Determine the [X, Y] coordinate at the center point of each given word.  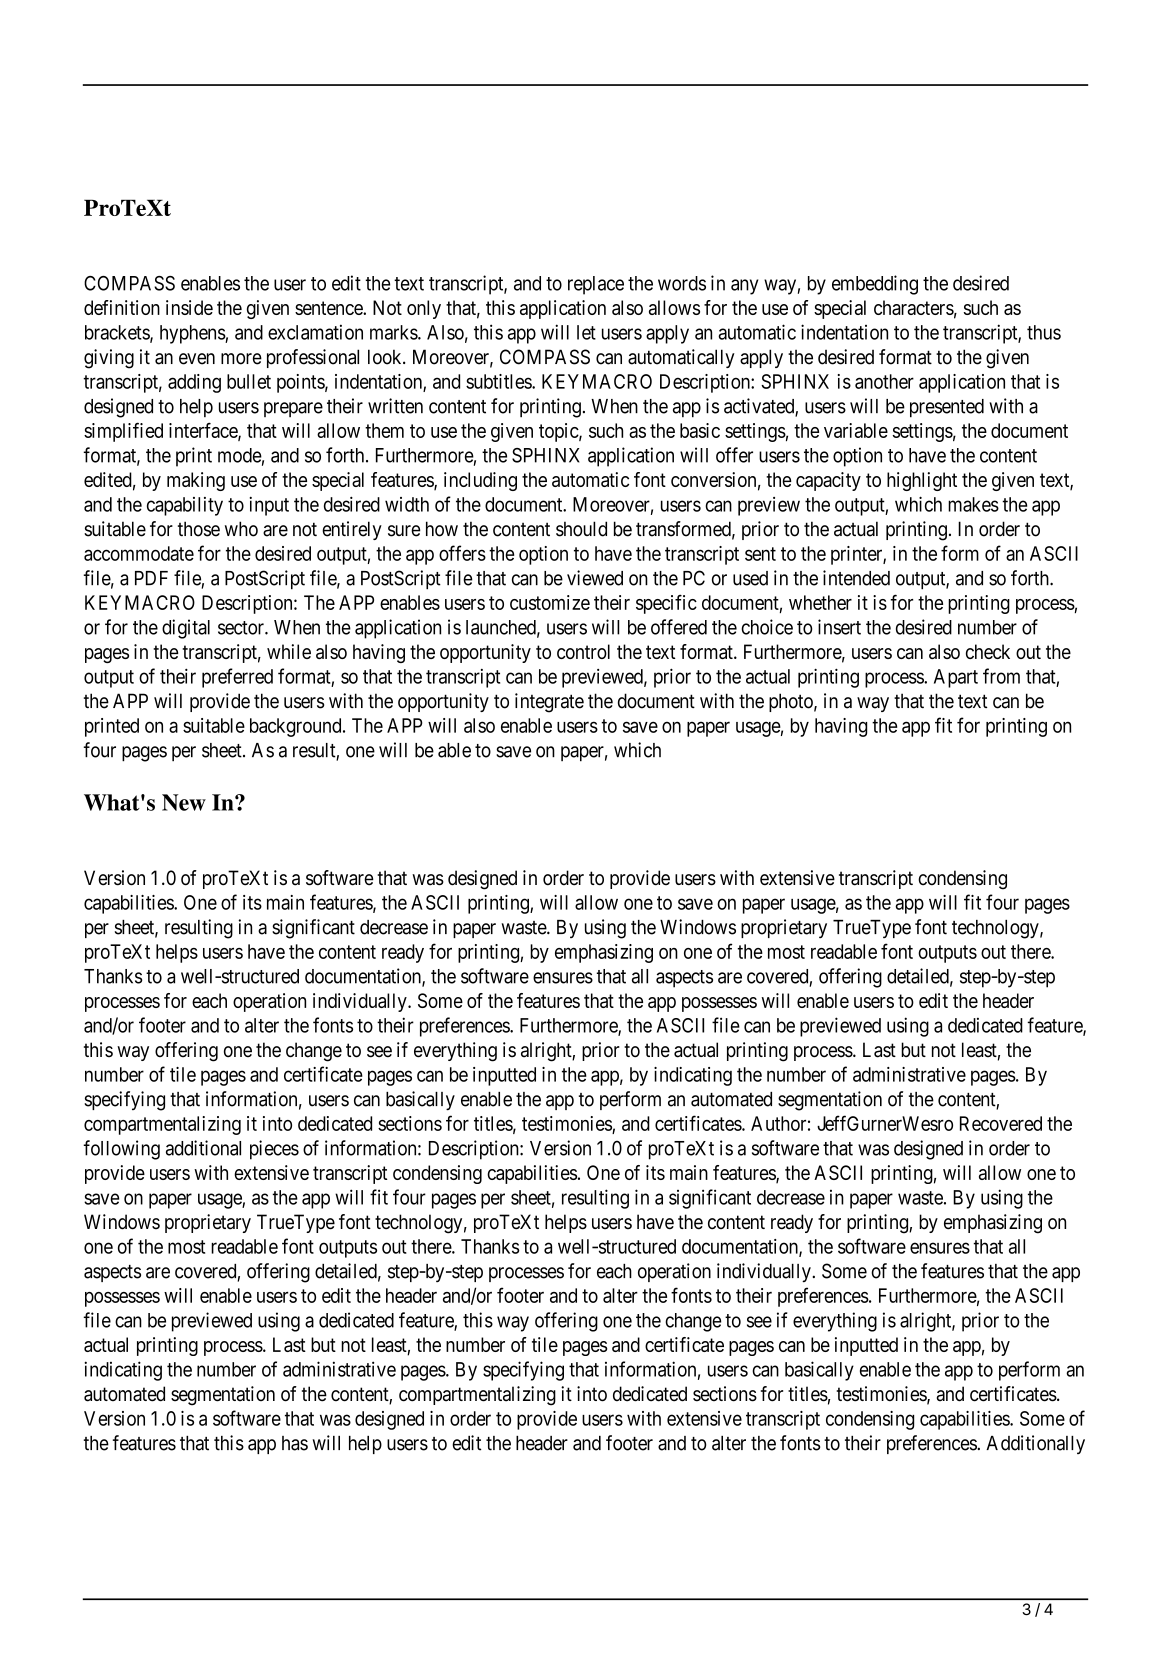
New [184, 802]
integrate [549, 703]
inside [189, 307]
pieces [274, 1150]
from [1001, 676]
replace [596, 285]
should [581, 529]
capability [185, 506]
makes [973, 504]
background [297, 727]
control [583, 651]
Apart [956, 678]
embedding [875, 285]
